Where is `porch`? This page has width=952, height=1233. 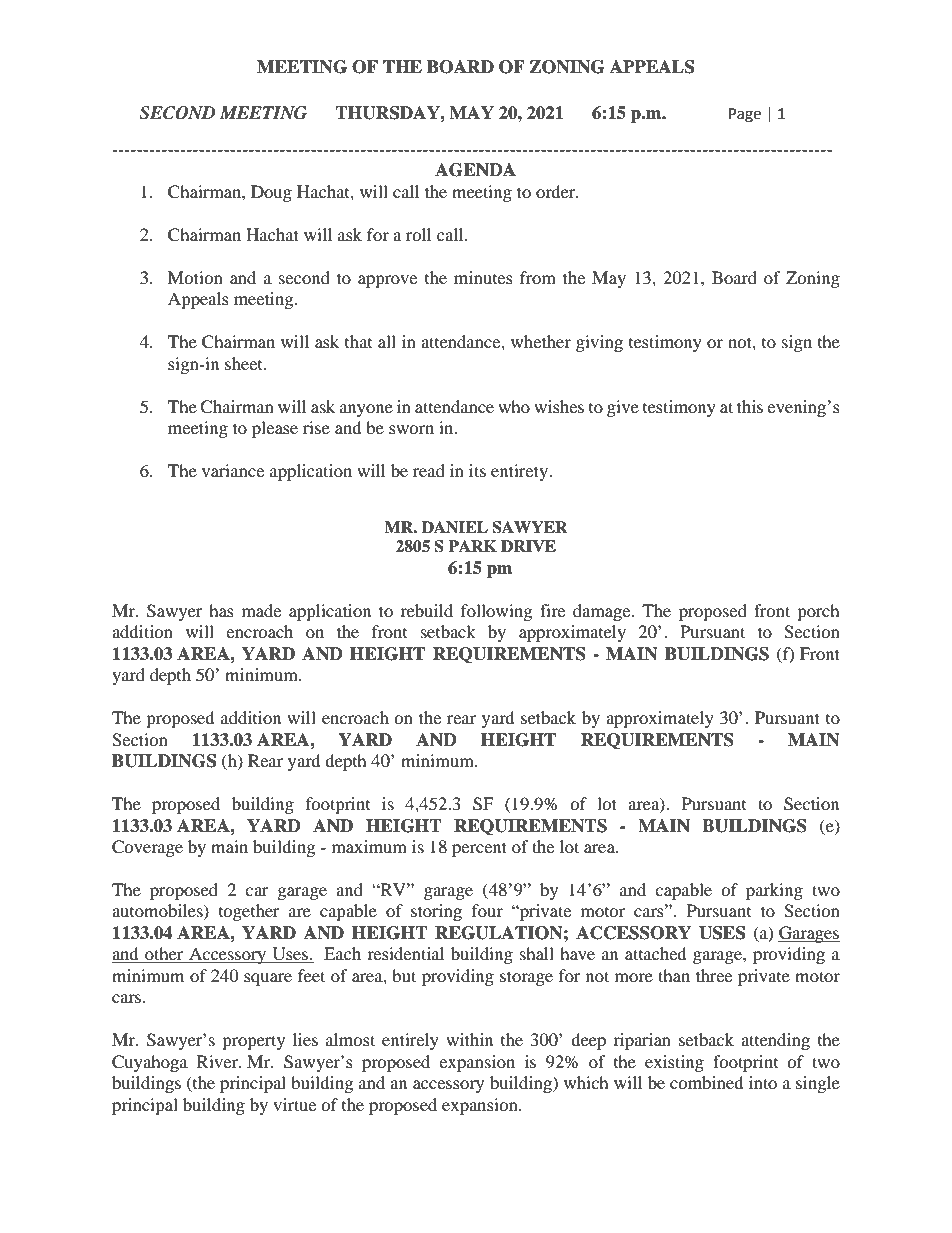
porch is located at coordinates (818, 612).
